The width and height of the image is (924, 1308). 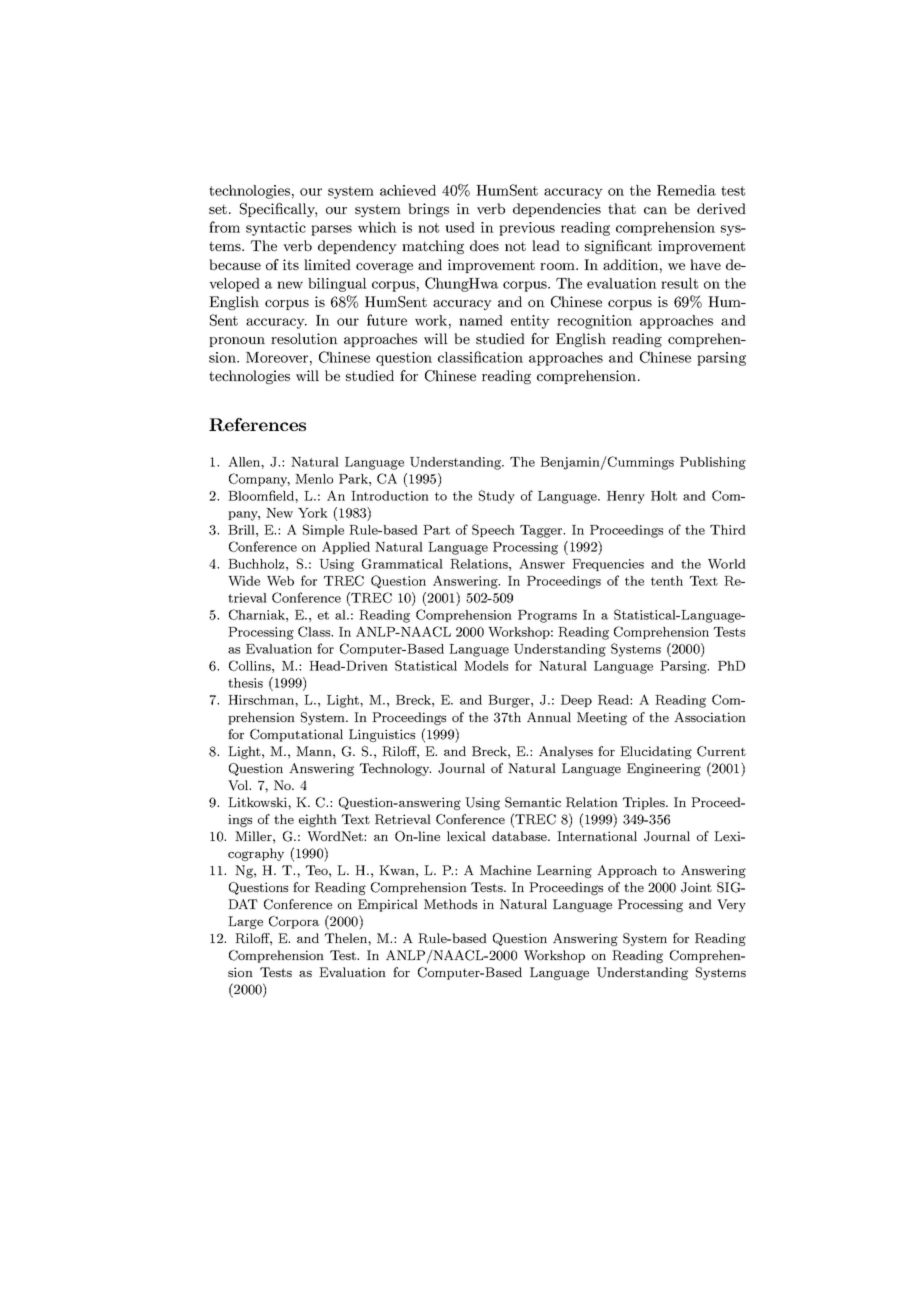 I want to click on Annual, so click(x=549, y=717).
